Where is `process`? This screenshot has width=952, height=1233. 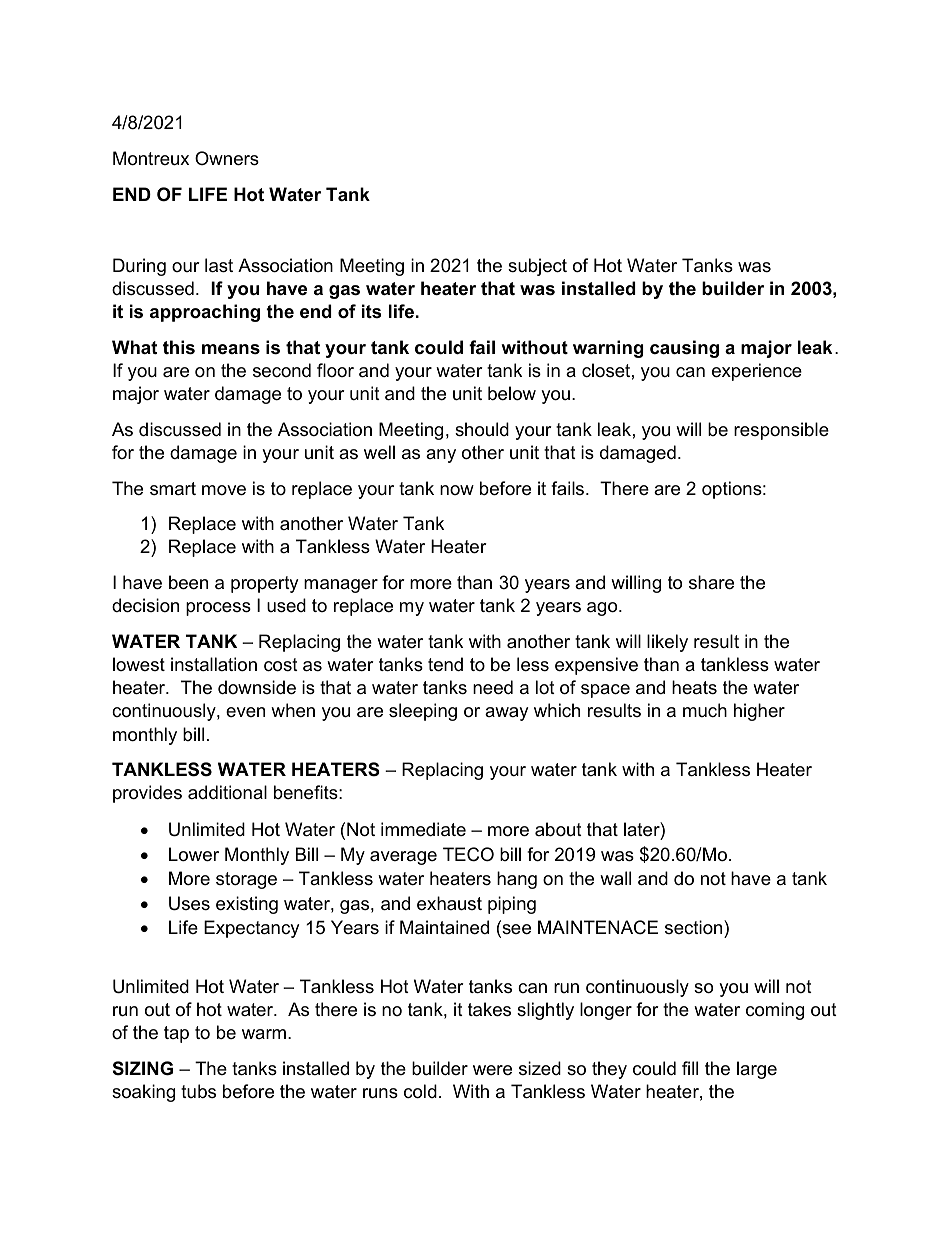
process is located at coordinates (218, 609).
